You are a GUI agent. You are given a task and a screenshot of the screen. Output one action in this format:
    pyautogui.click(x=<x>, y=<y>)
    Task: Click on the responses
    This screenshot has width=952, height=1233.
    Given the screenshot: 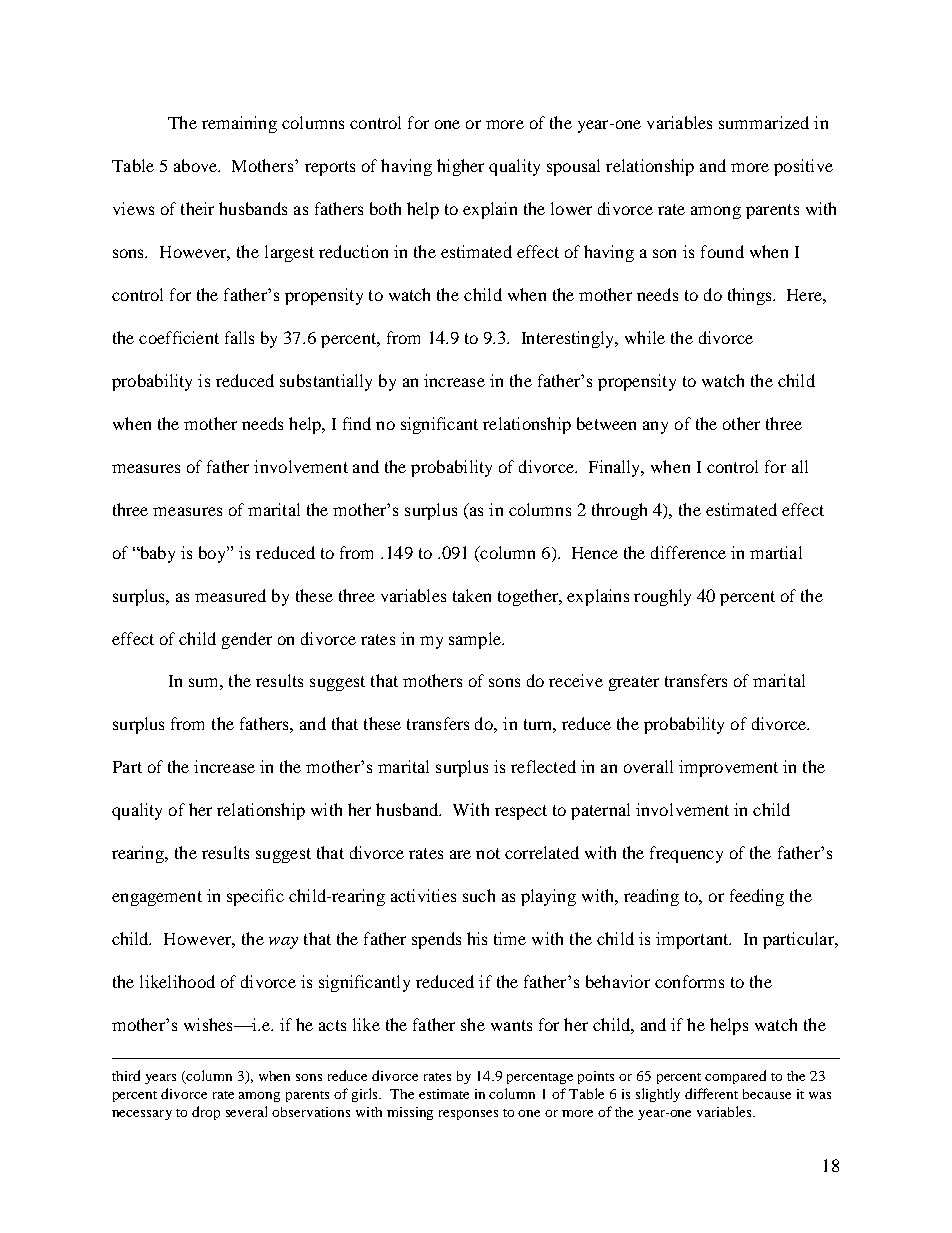 What is the action you would take?
    pyautogui.click(x=468, y=1115)
